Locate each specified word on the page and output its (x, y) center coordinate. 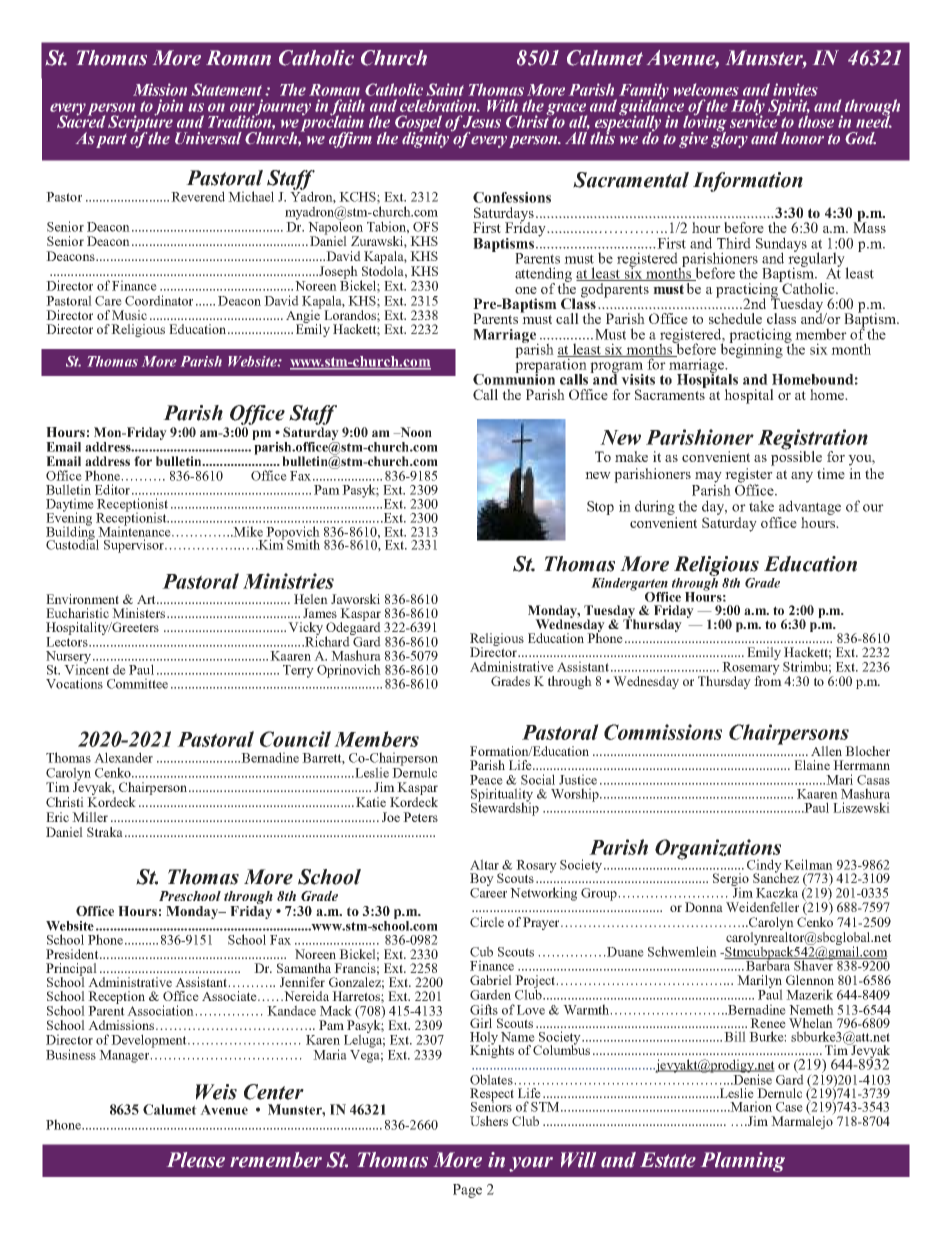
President (73, 954)
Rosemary (751, 669)
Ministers (138, 613)
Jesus (481, 122)
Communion (514, 378)
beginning (752, 349)
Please (196, 1160)
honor (802, 138)
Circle (487, 922)
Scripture (140, 123)
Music (129, 315)
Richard (327, 640)
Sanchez (776, 877)
